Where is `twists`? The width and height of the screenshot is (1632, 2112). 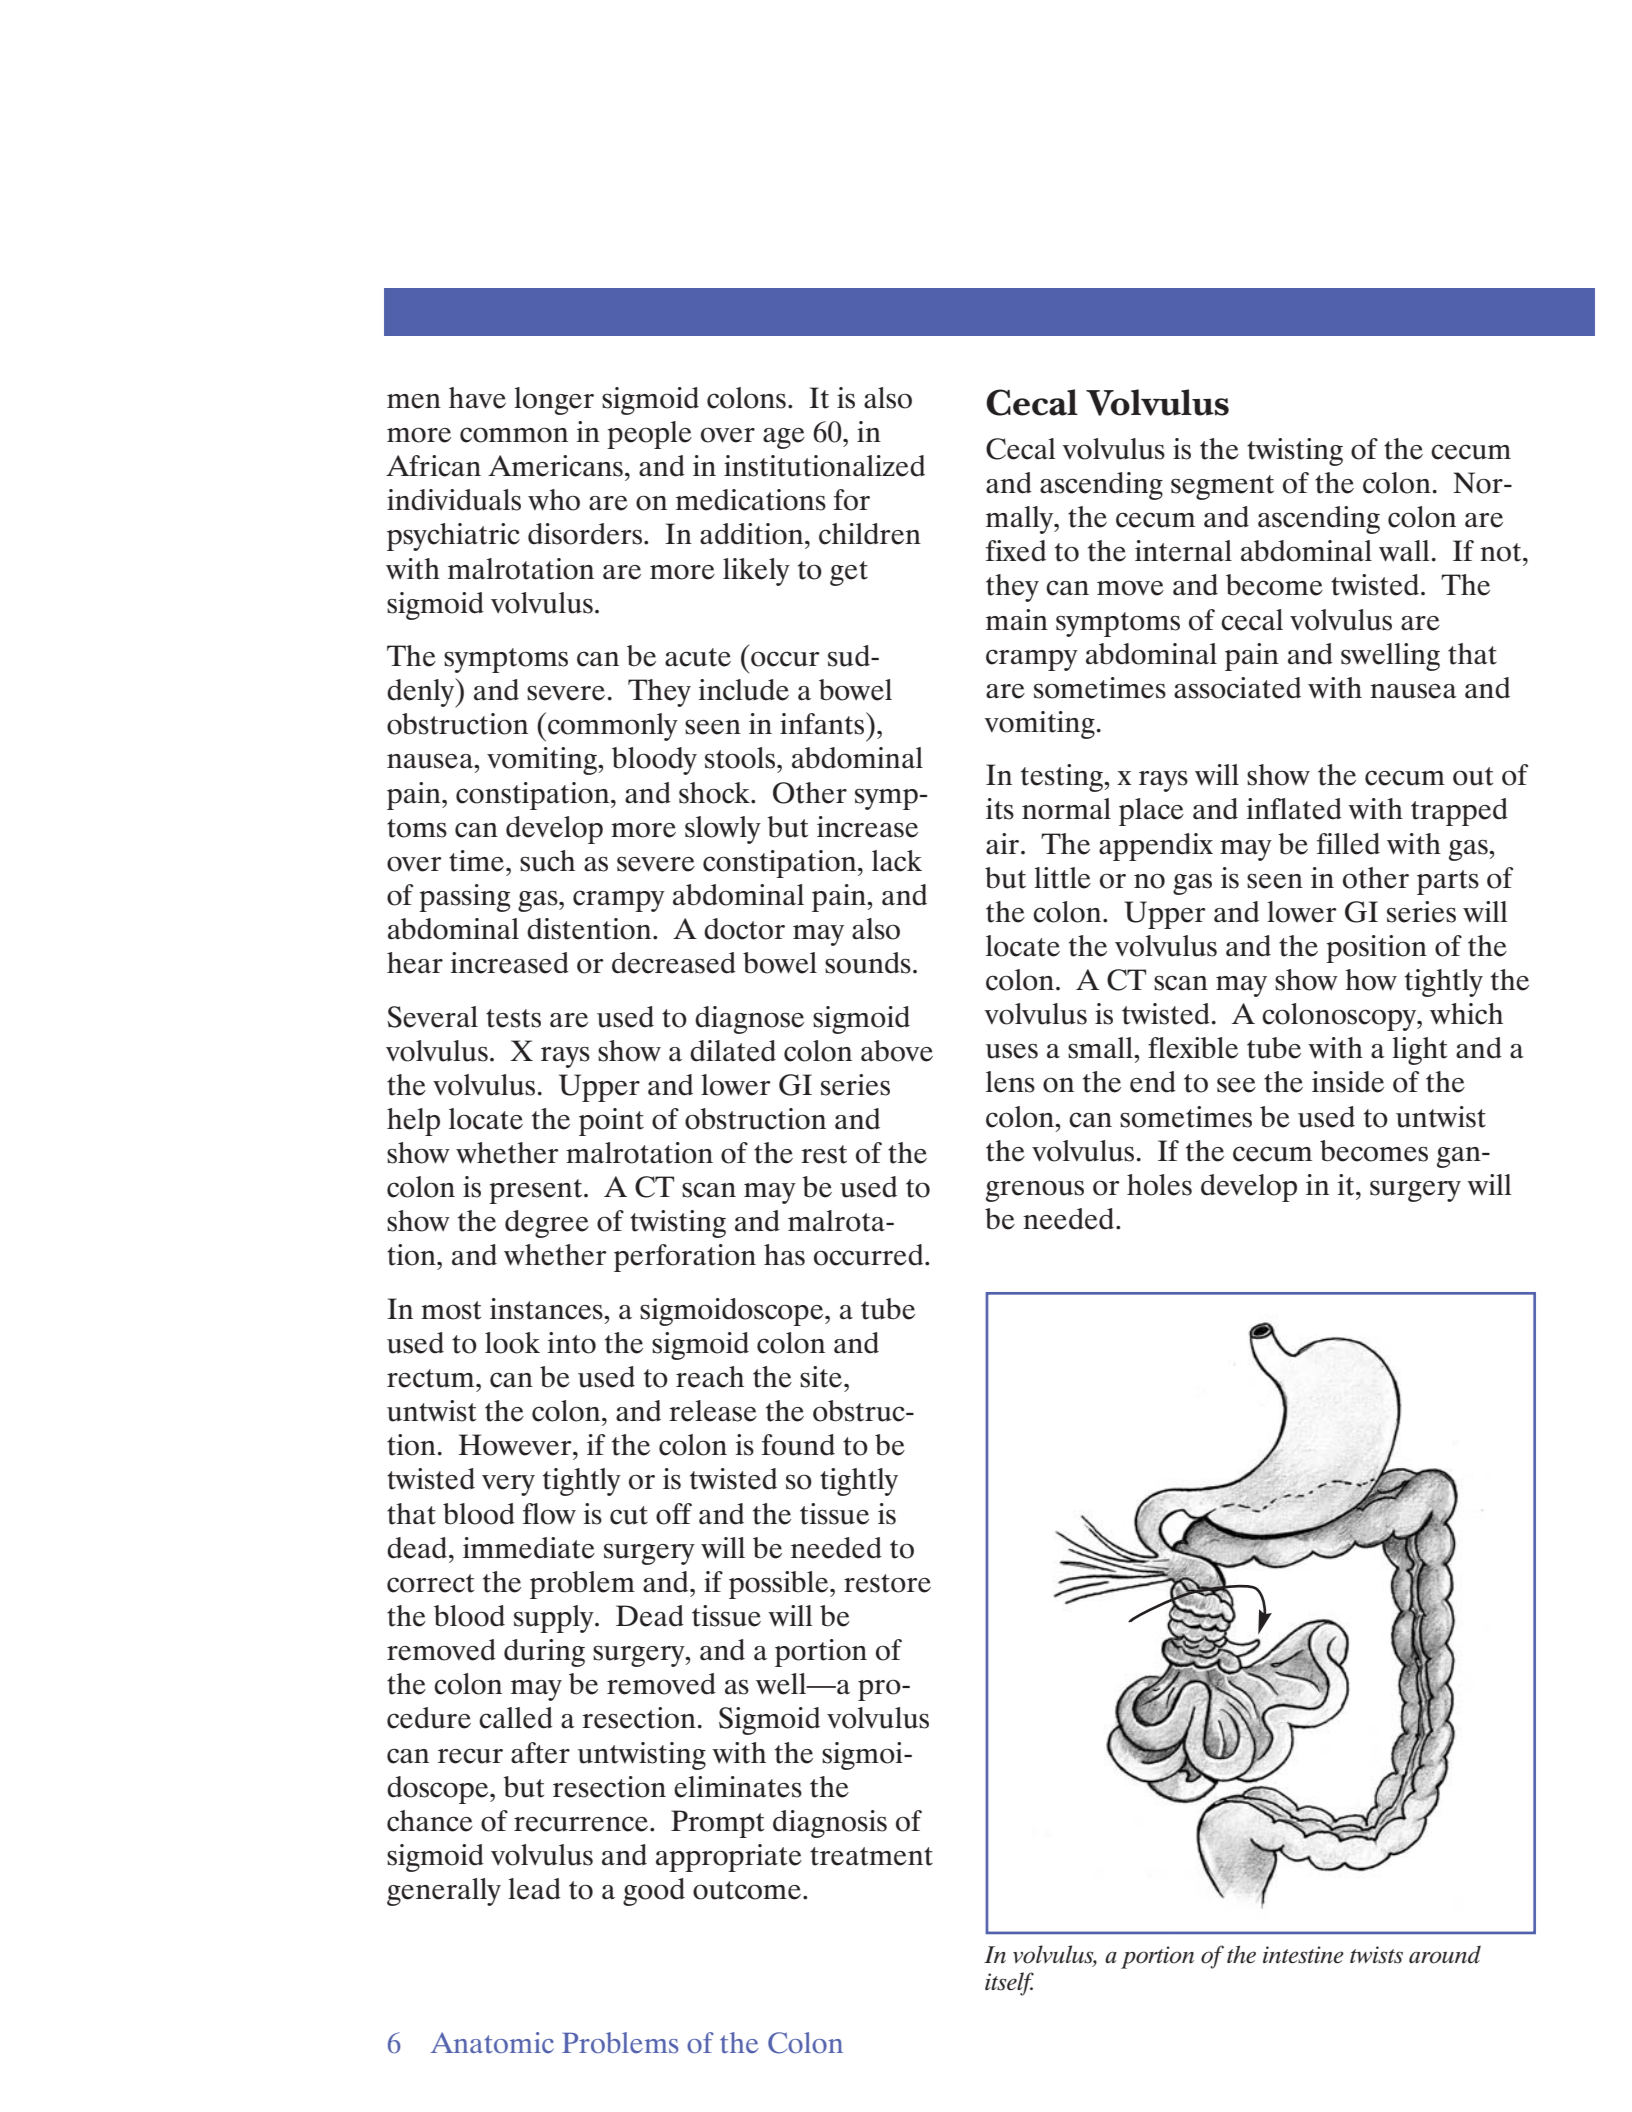 twists is located at coordinates (1376, 1955).
